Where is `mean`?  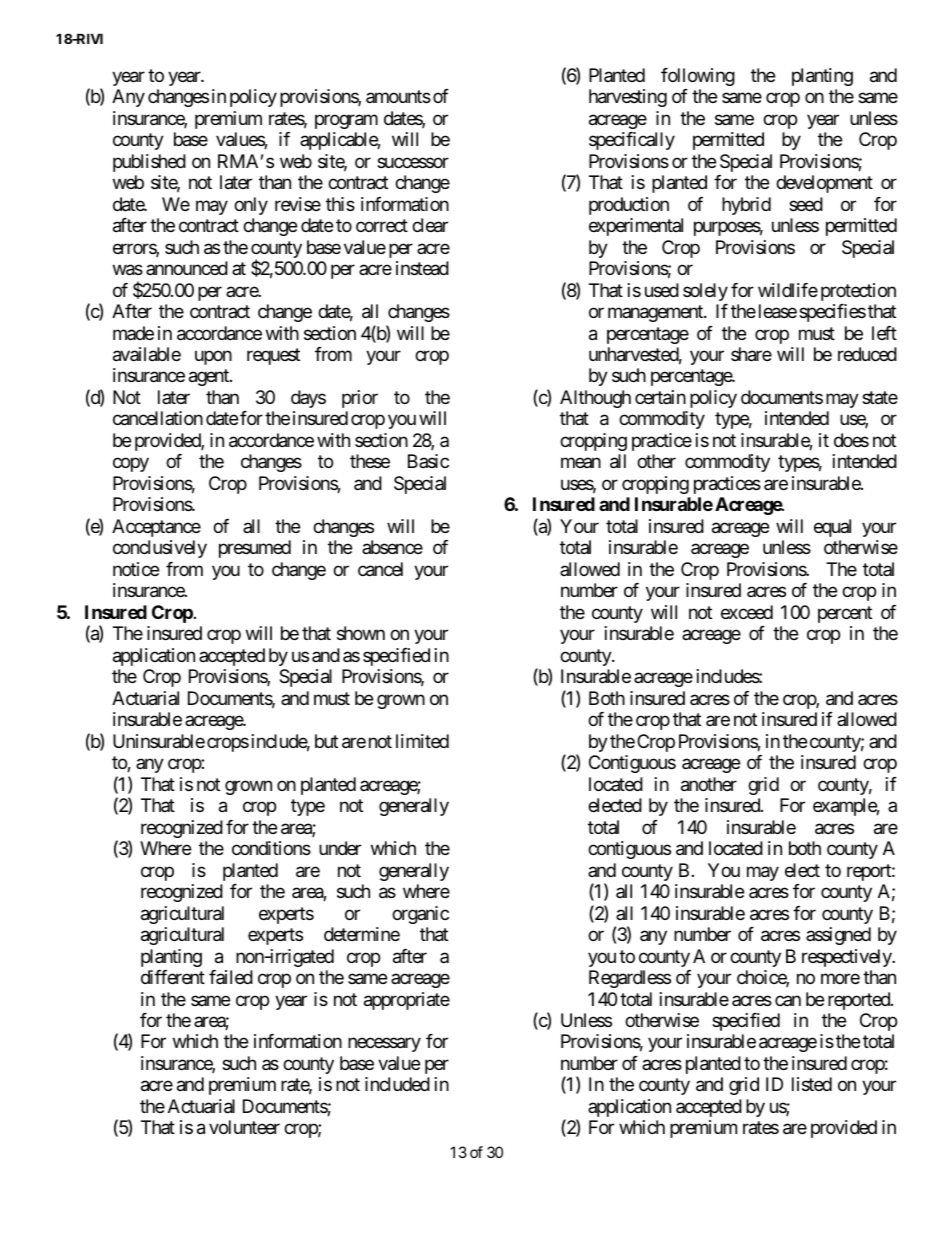 mean is located at coordinates (581, 463).
